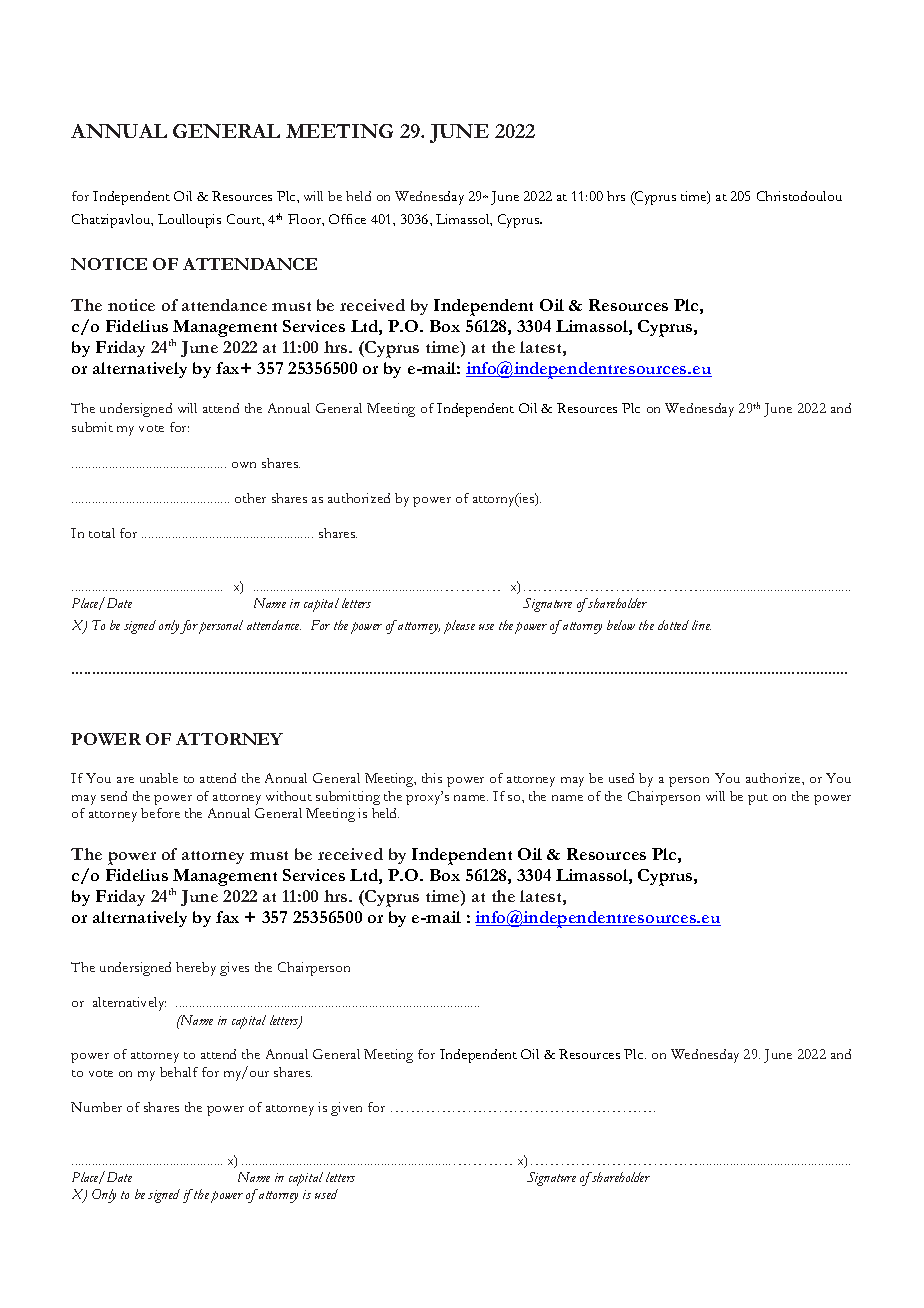 Image resolution: width=924 pixels, height=1308 pixels. Describe the element at coordinates (459, 627) in the screenshot. I see `please` at that location.
